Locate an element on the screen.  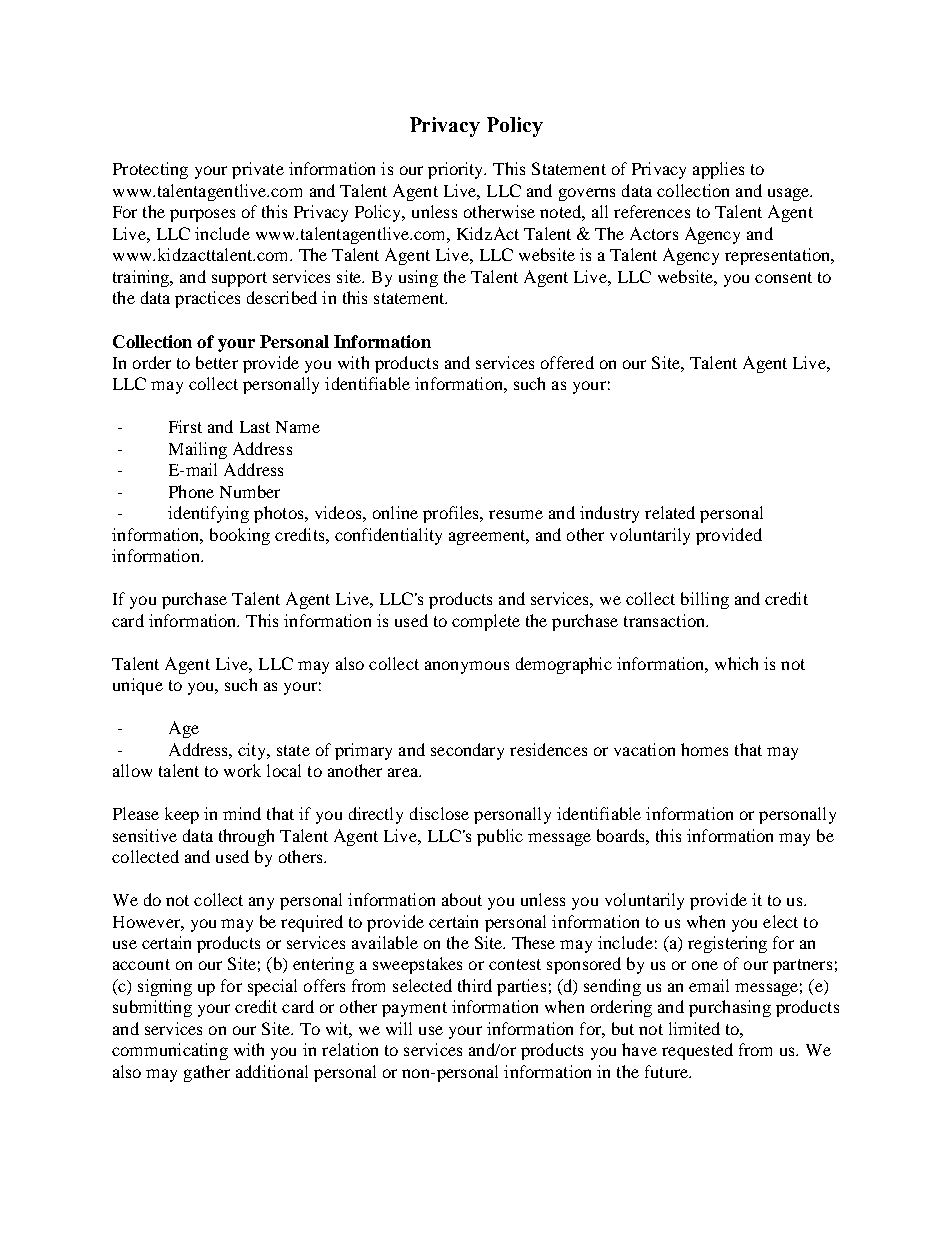
unique is located at coordinates (138, 686).
